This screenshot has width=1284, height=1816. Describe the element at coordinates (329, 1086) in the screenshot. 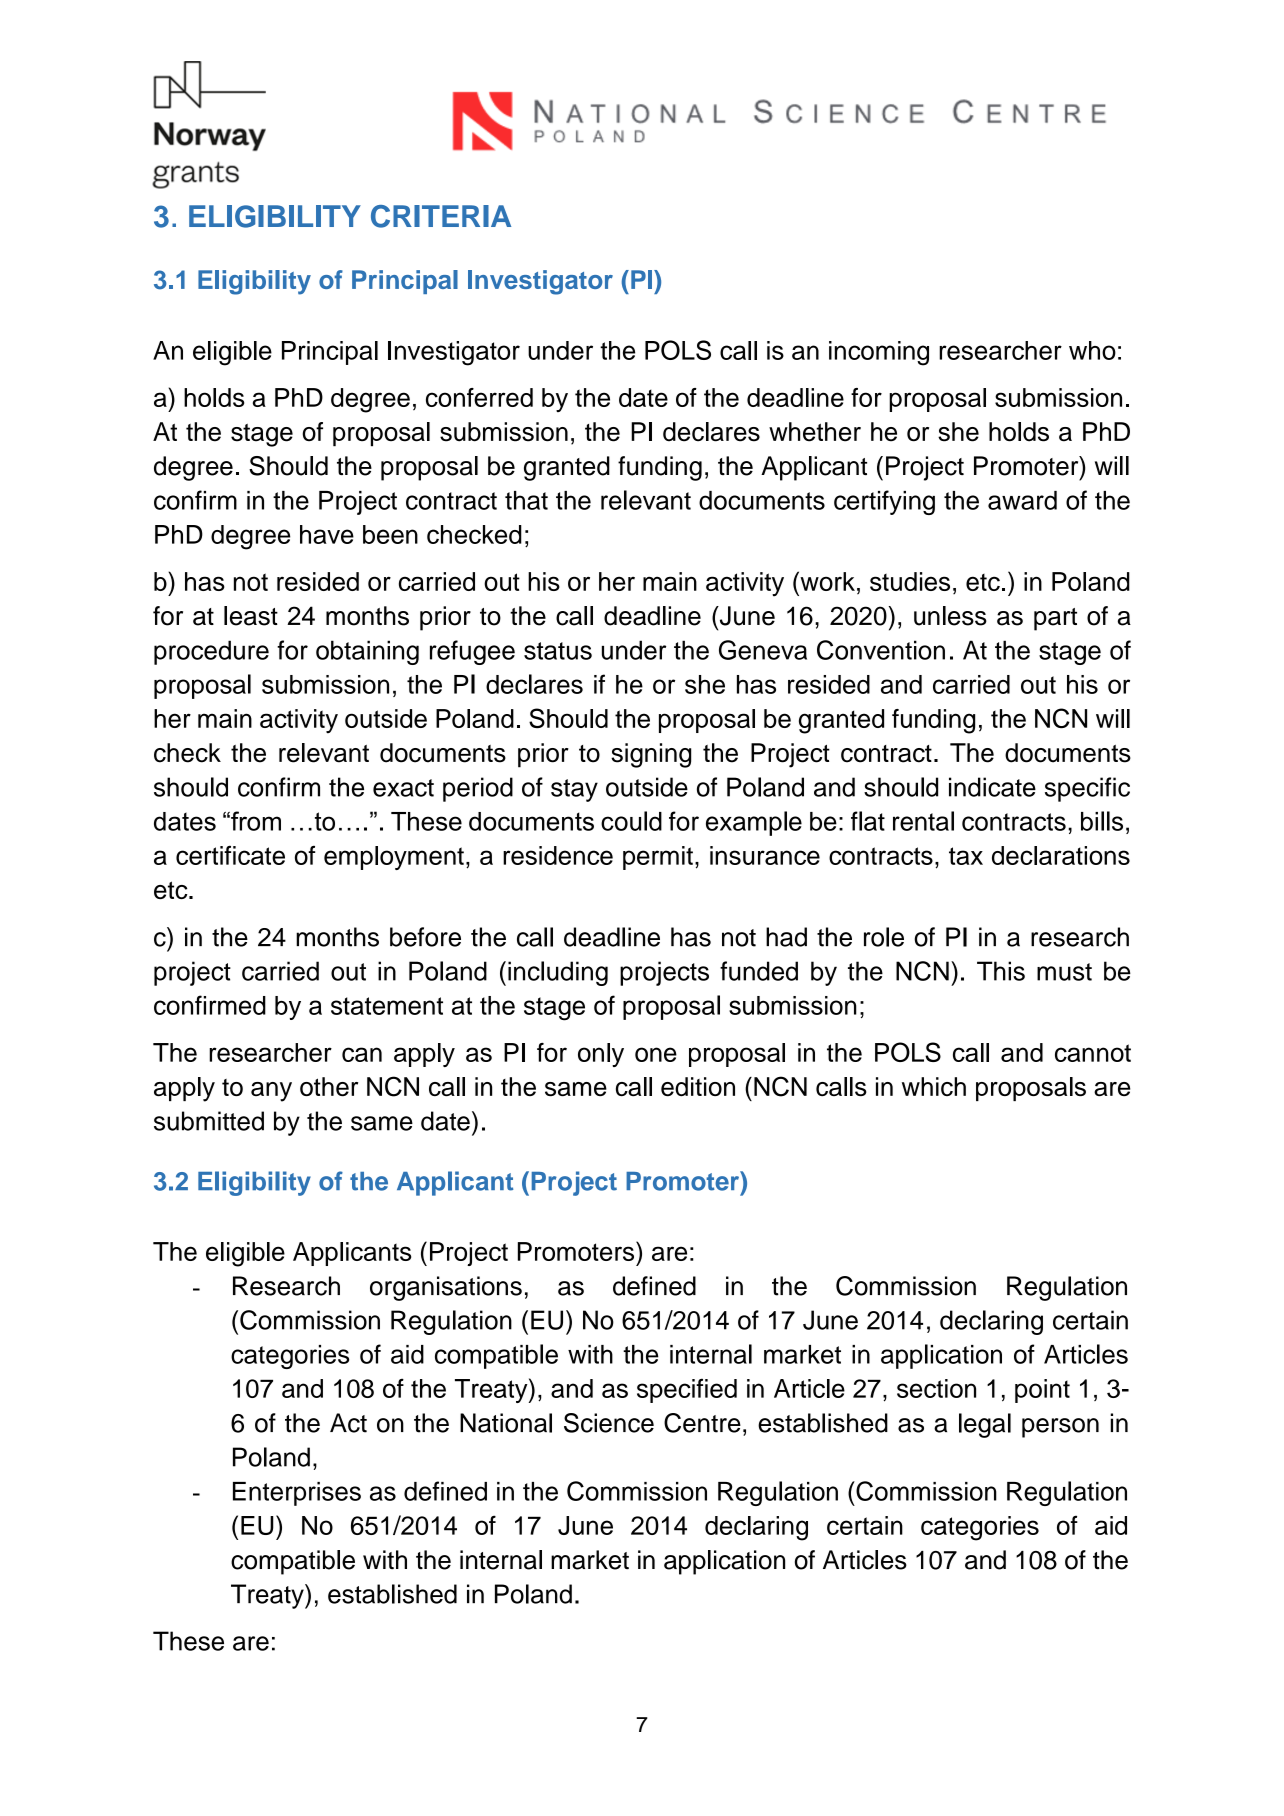

I see `other` at that location.
